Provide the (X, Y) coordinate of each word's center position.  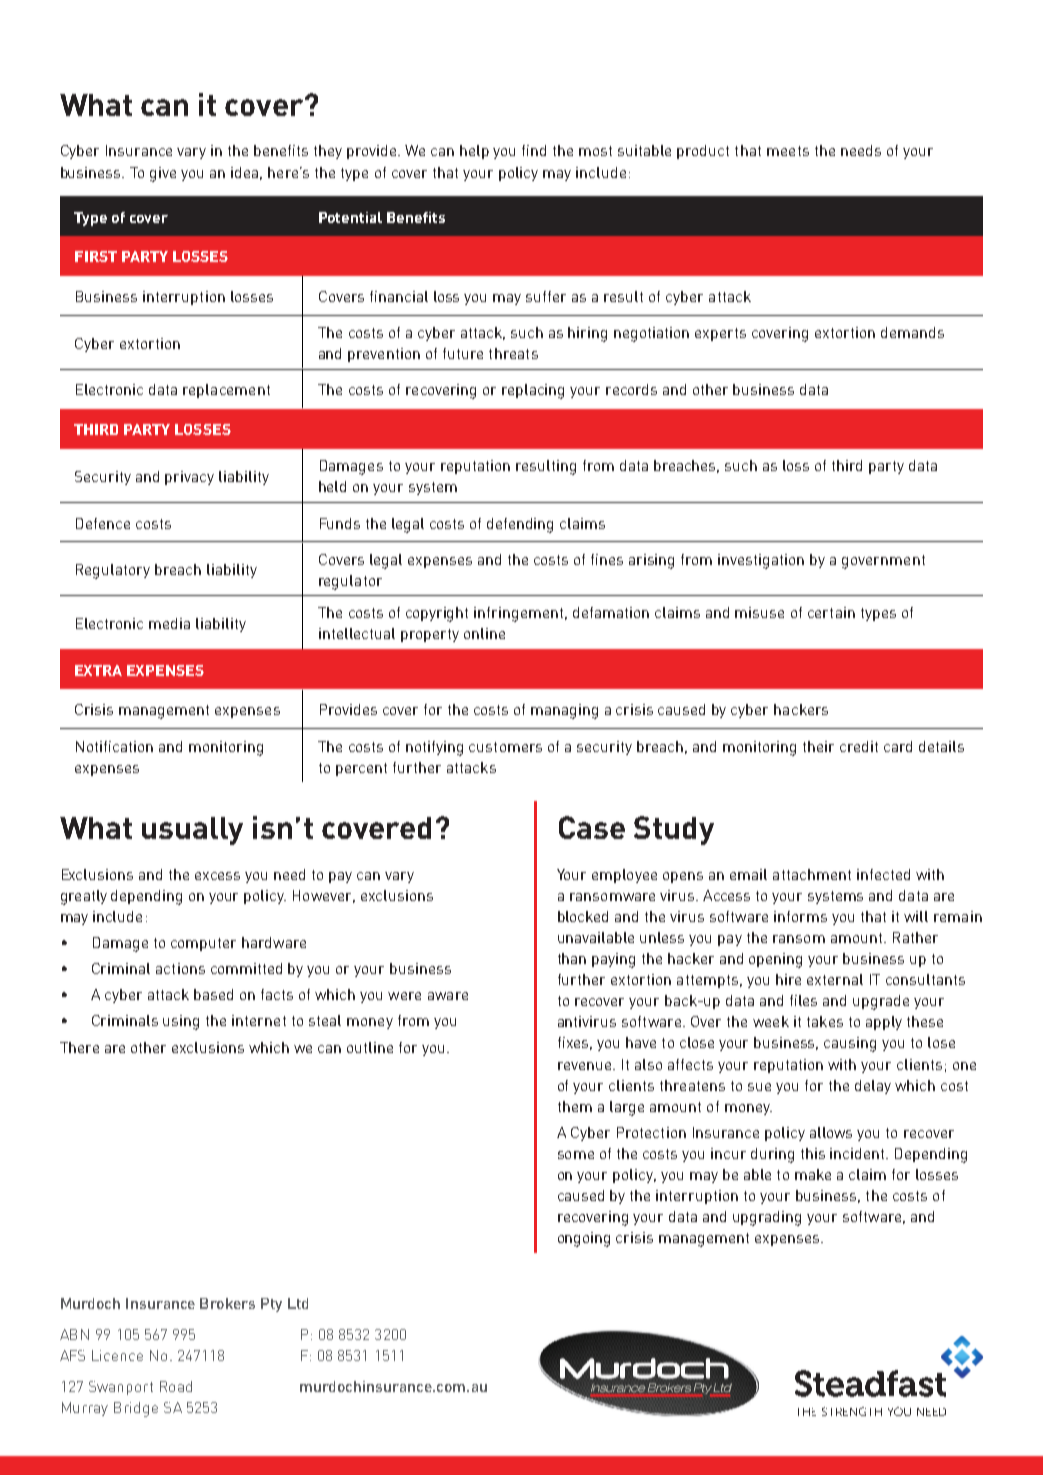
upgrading (767, 1218)
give (163, 174)
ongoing (584, 1239)
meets (788, 151)
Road (176, 1386)
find (534, 150)
